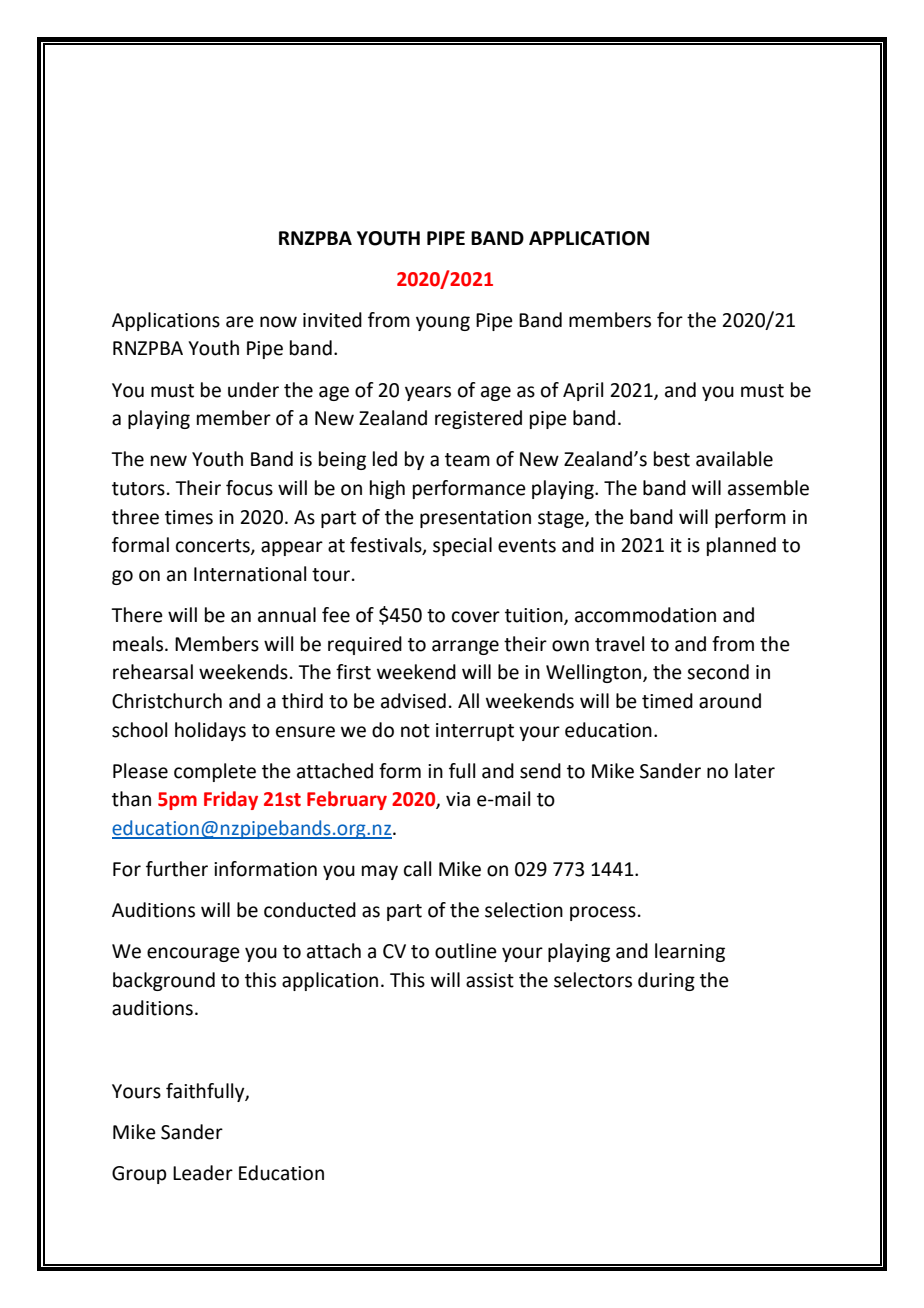  What do you see at coordinates (240, 322) in the page?
I see `are` at bounding box center [240, 322].
